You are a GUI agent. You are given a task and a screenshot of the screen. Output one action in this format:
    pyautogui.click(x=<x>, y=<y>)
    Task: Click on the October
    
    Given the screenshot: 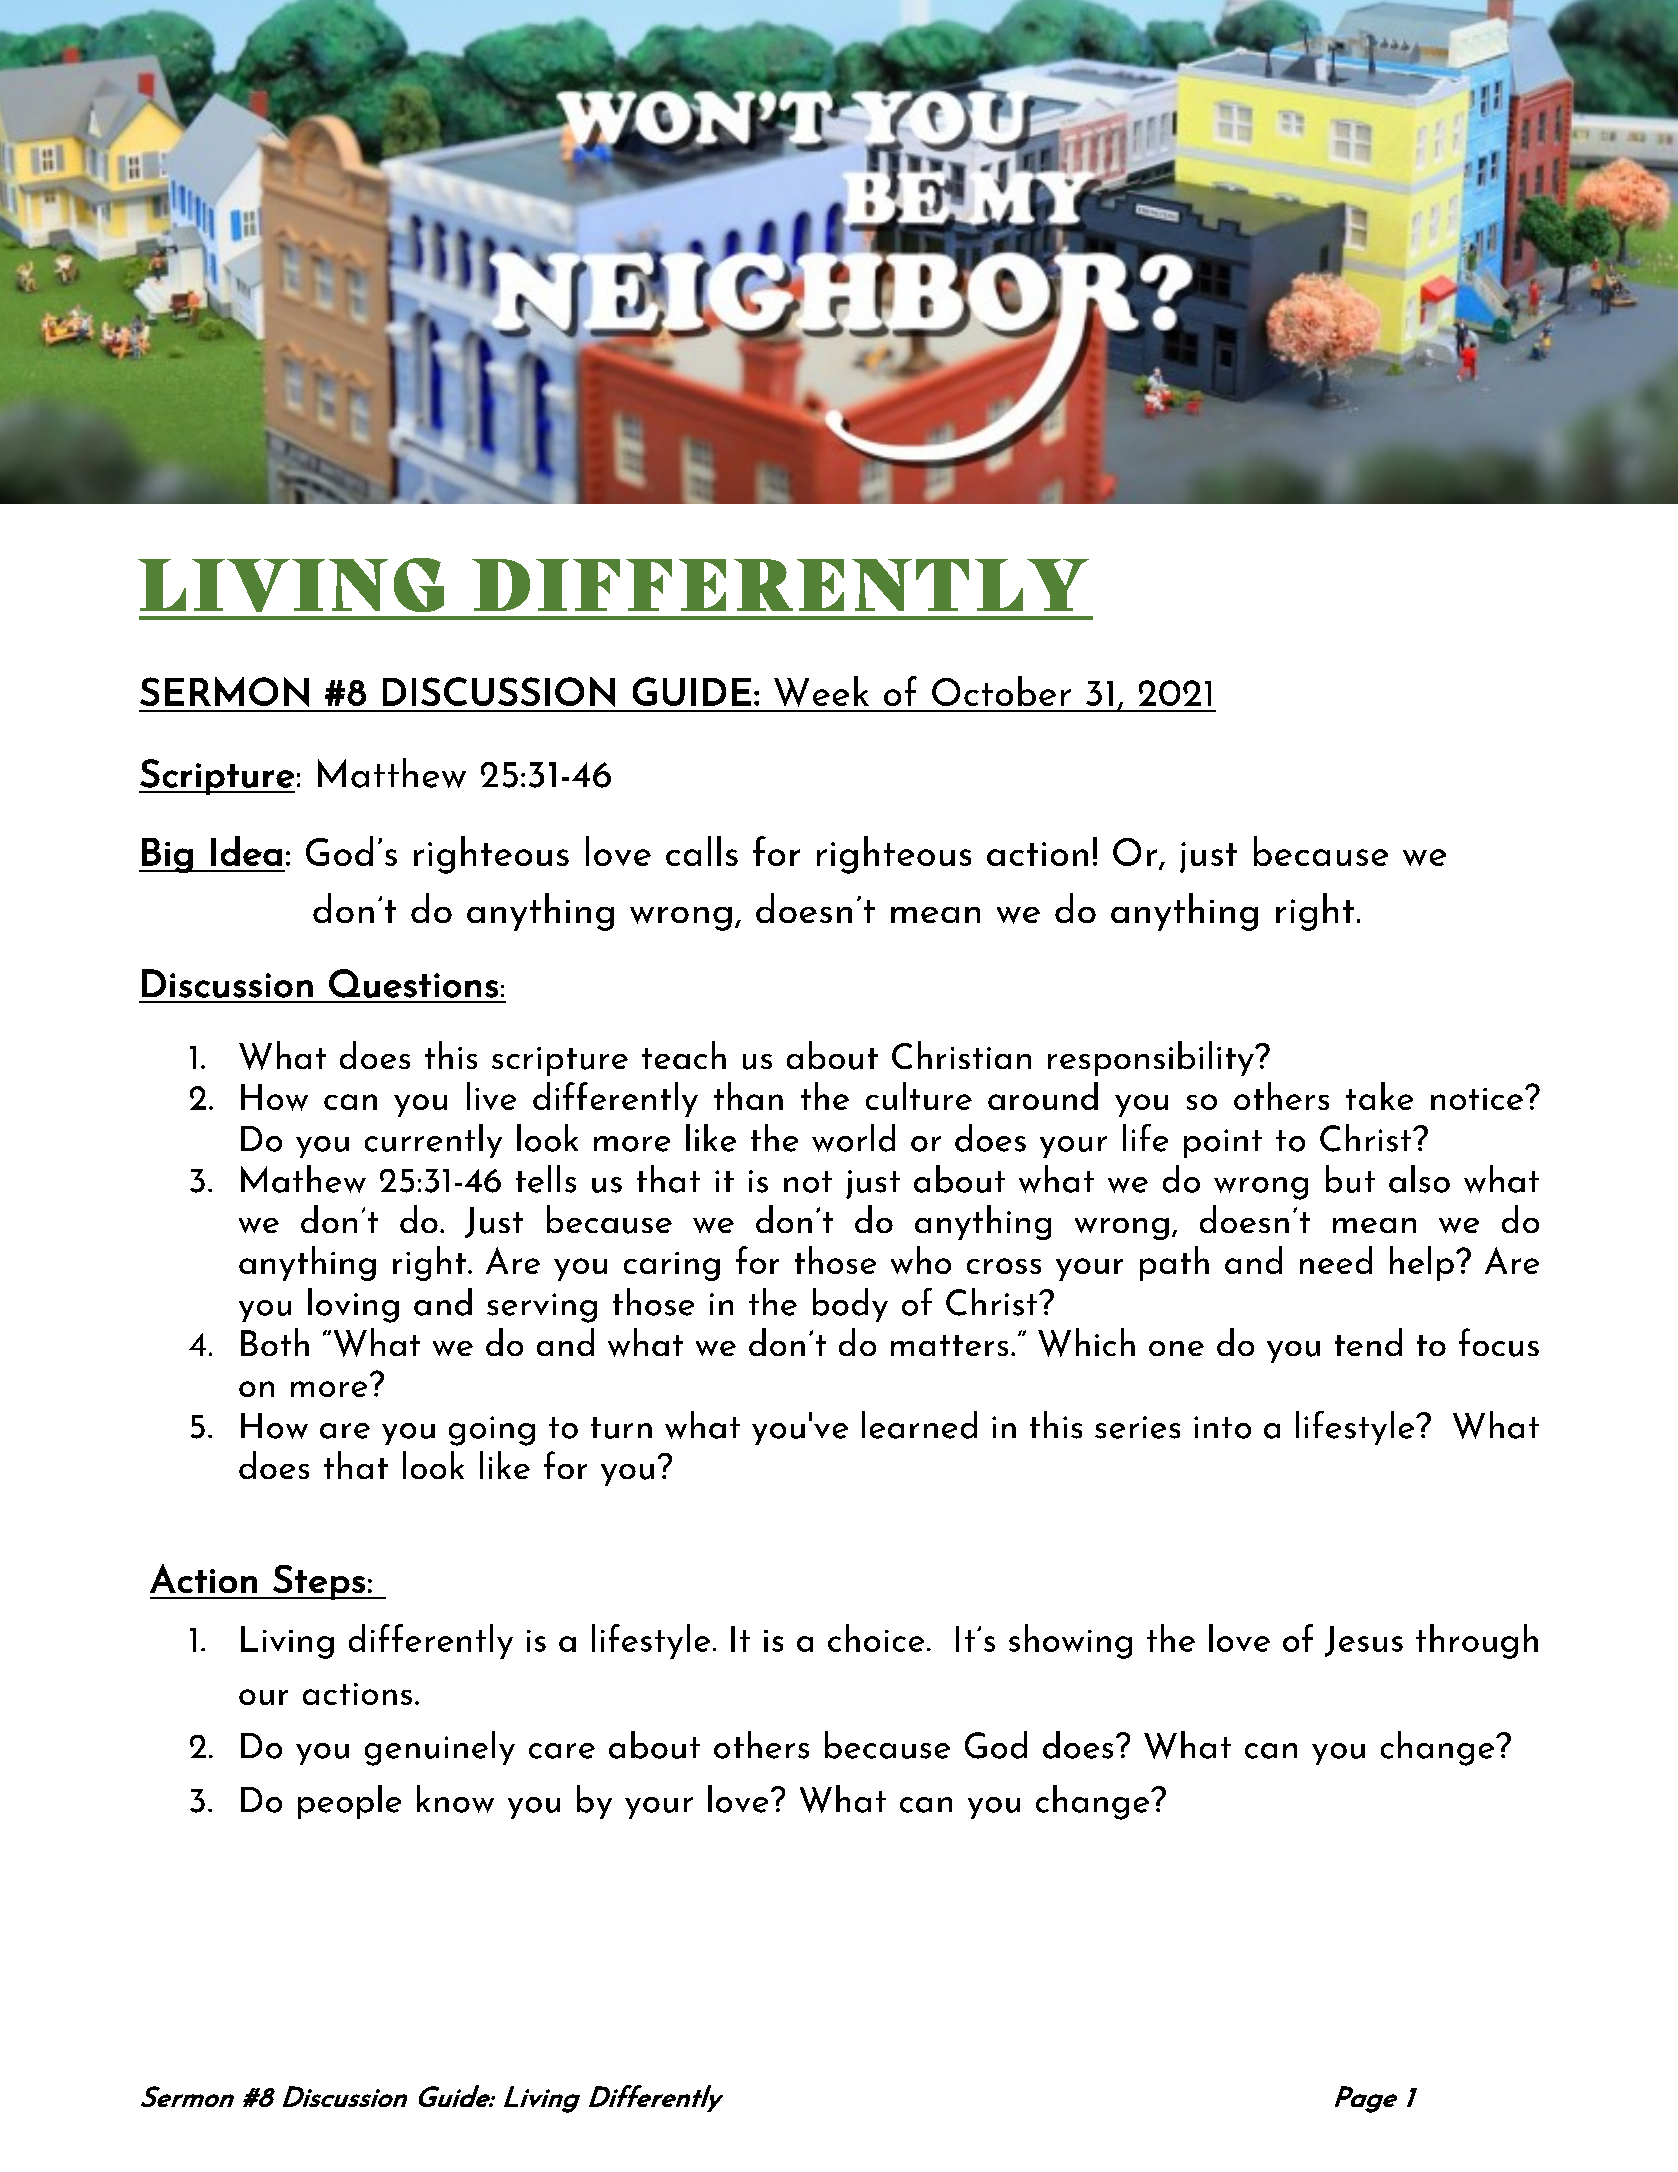 What is the action you would take?
    pyautogui.click(x=1001, y=691)
